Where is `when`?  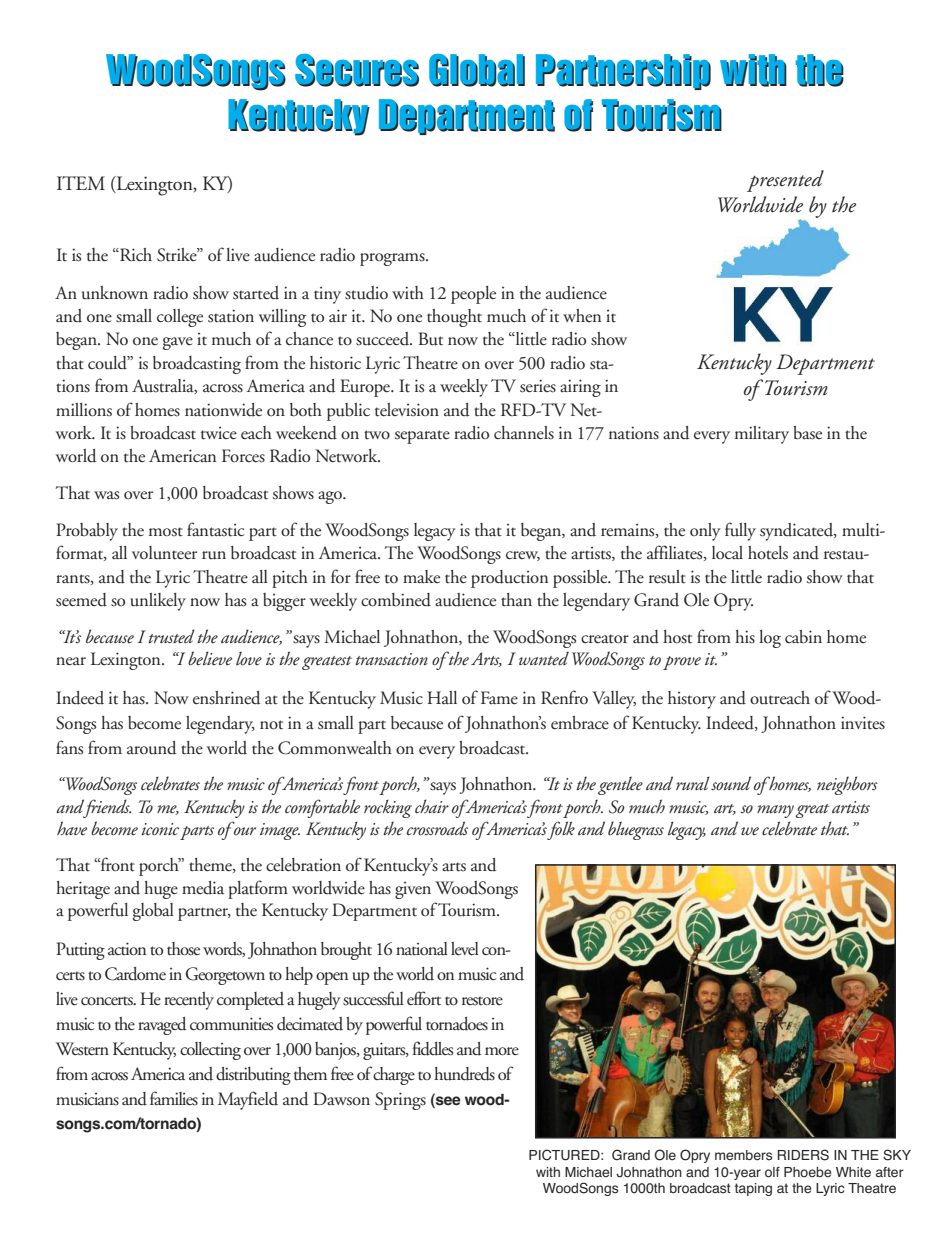
when is located at coordinates (582, 315).
